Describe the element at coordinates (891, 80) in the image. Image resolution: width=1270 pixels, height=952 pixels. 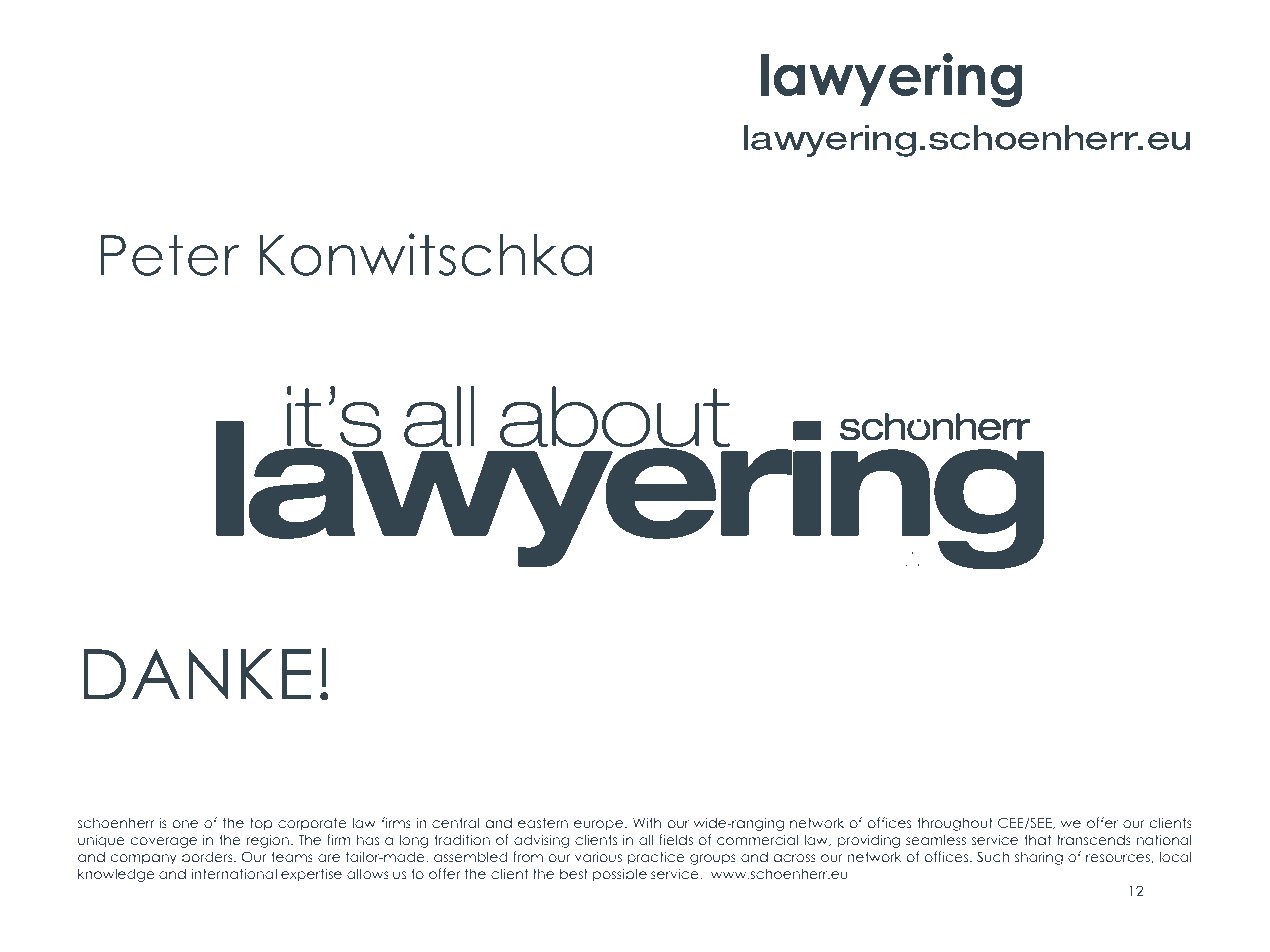
I see `lawyering` at that location.
